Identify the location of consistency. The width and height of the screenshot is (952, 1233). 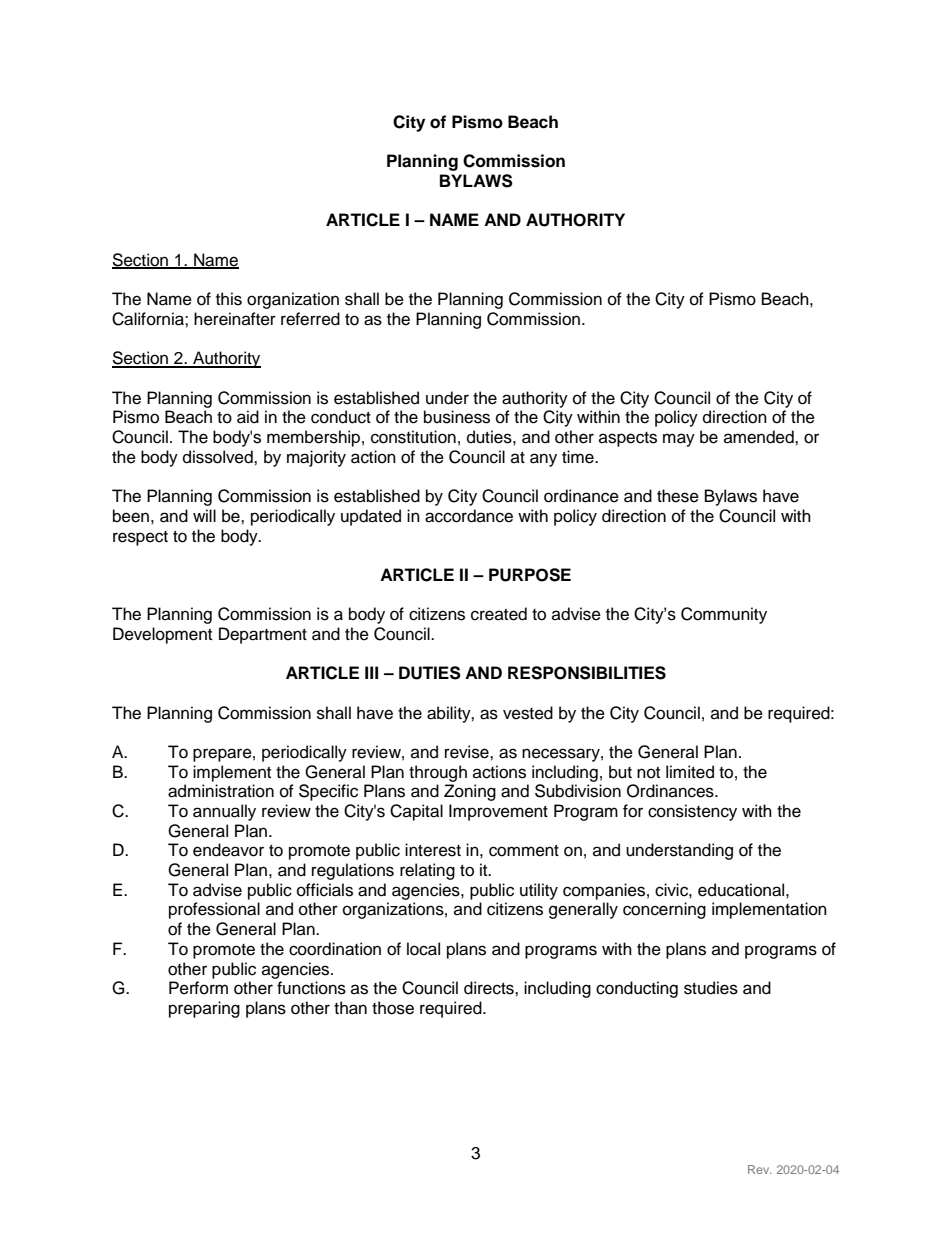
(692, 812).
